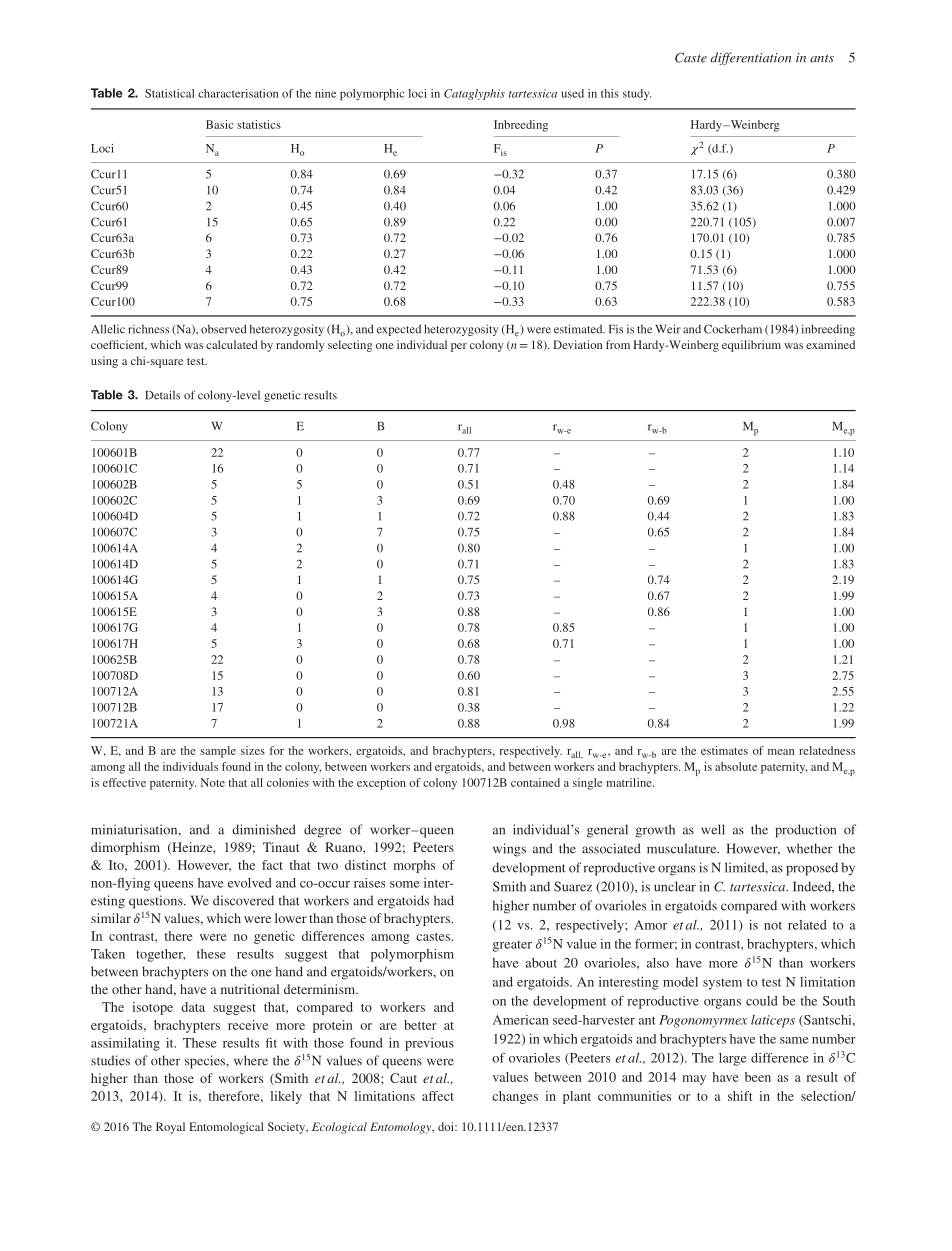 The image size is (952, 1251). What do you see at coordinates (170, 93) in the document?
I see `Statistical` at bounding box center [170, 93].
